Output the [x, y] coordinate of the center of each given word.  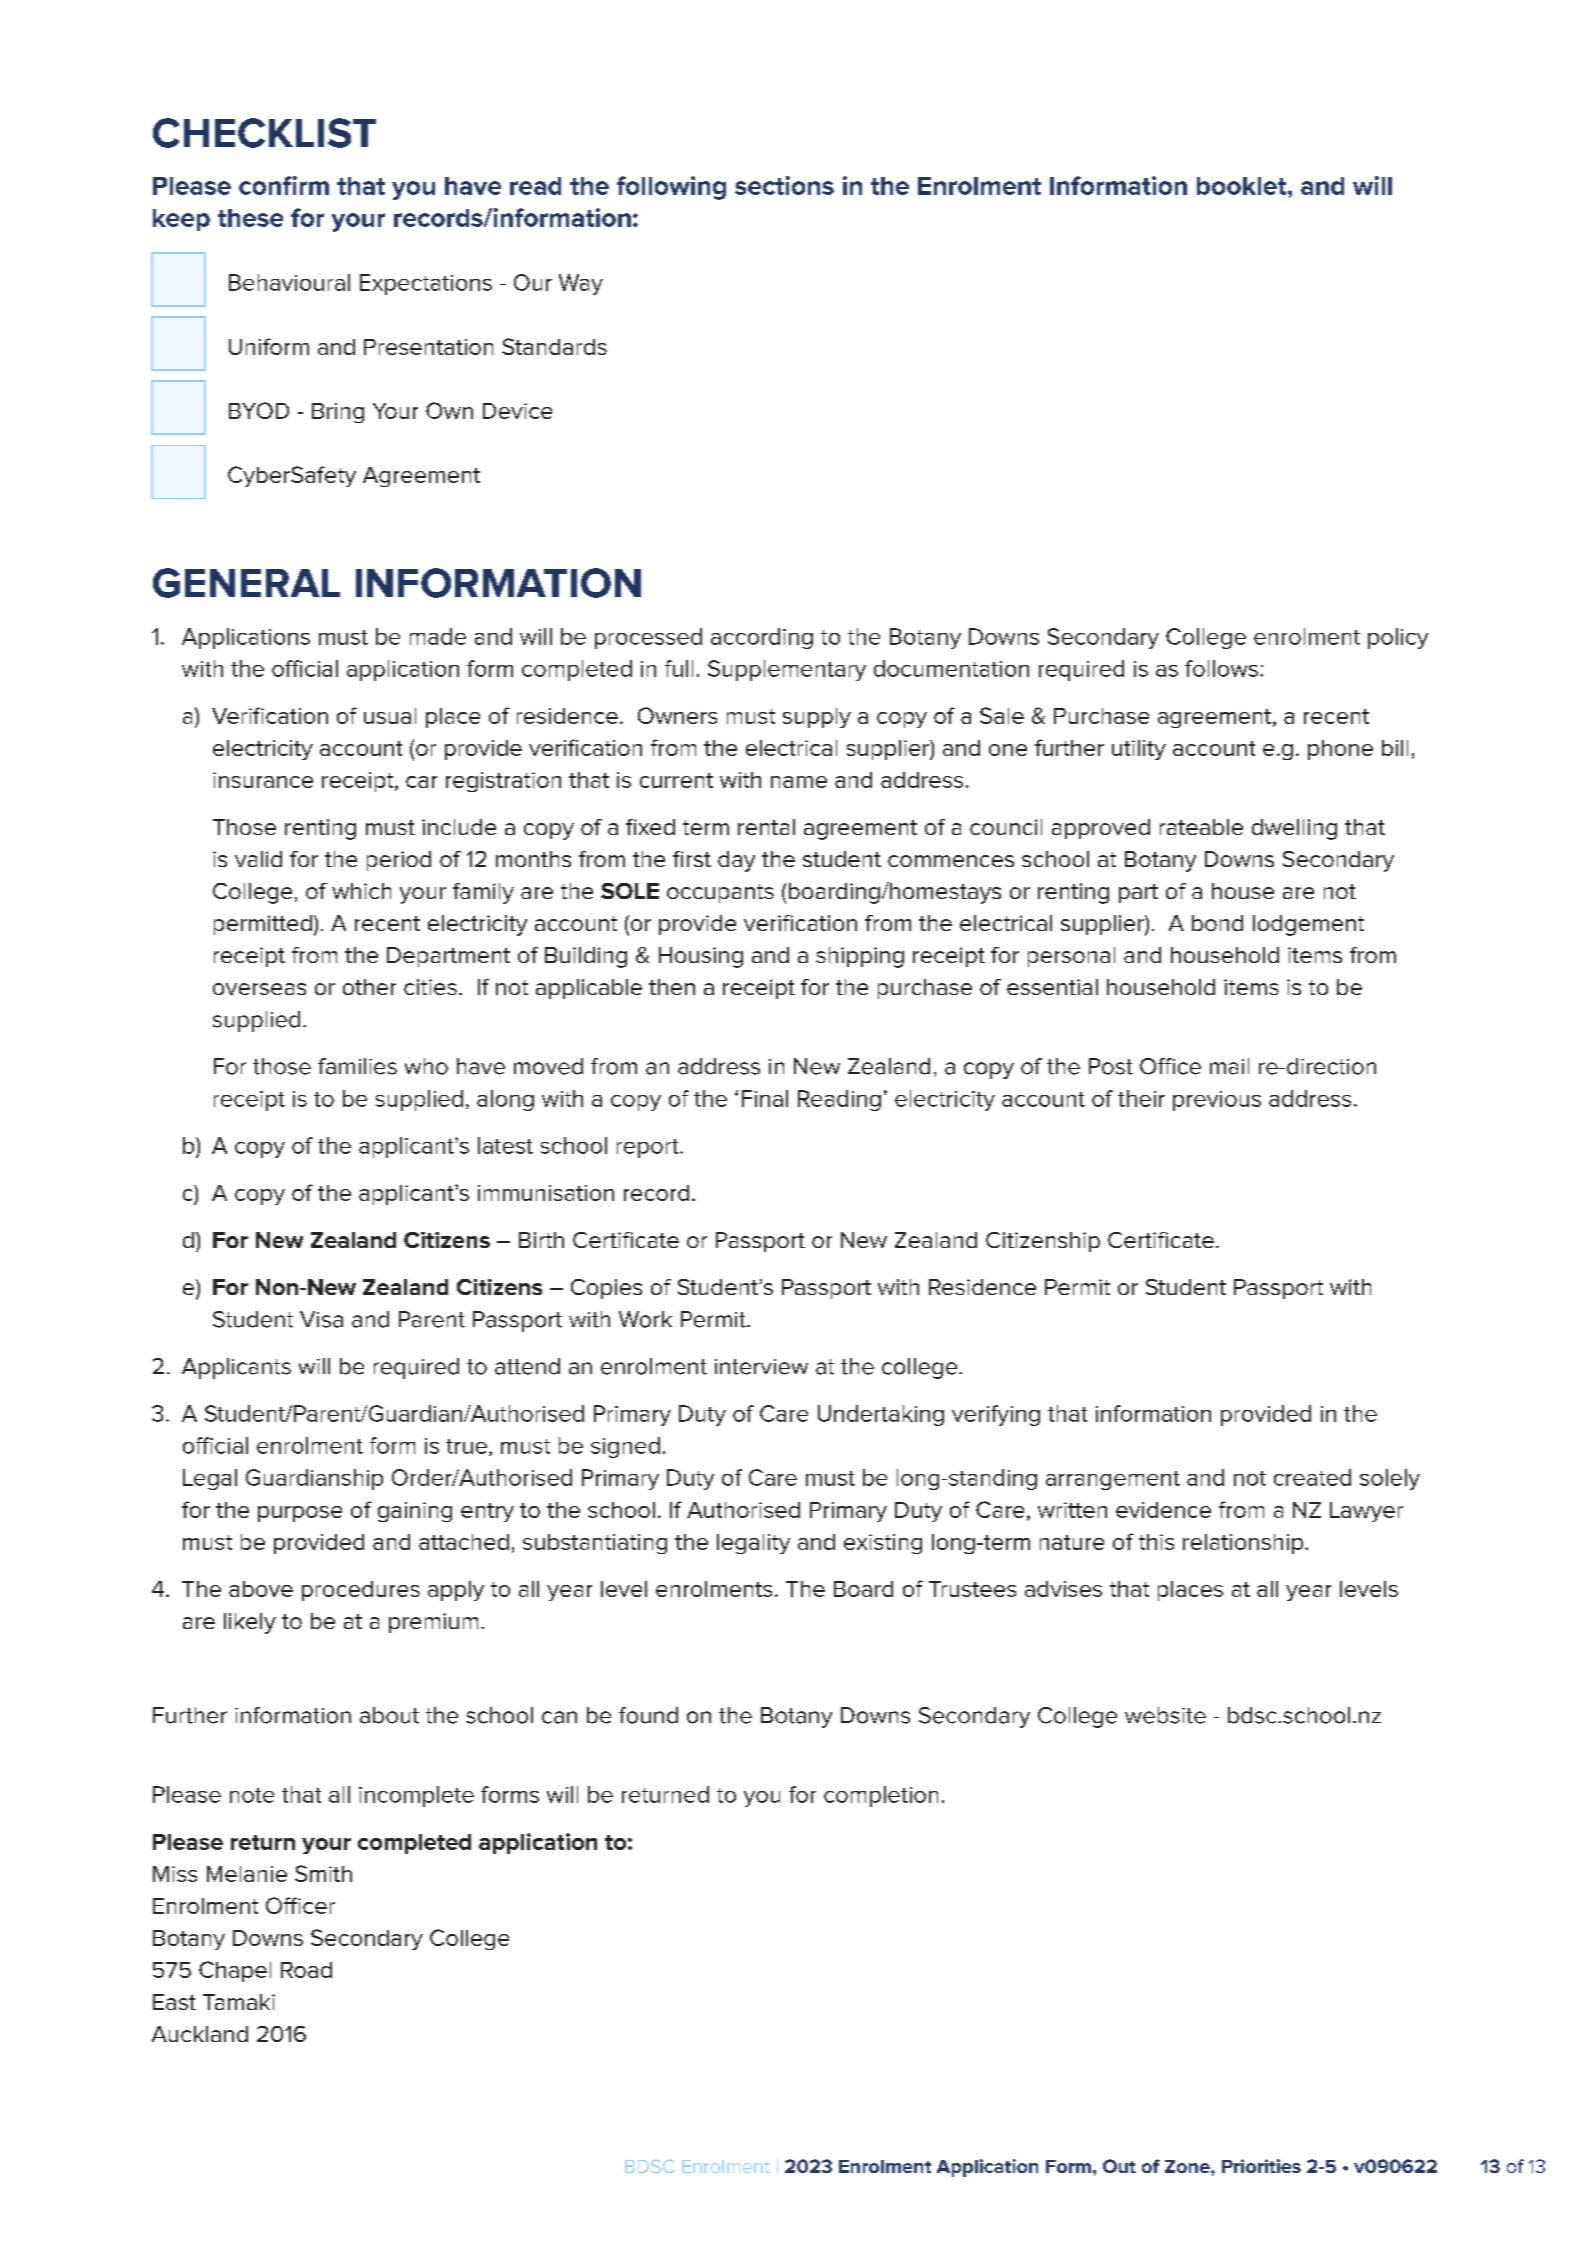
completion [881, 1796]
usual [390, 716]
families [357, 1066]
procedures [361, 1591]
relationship [1244, 1544]
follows [1221, 668]
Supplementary [787, 670]
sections [784, 185]
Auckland [200, 2034]
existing [883, 1544]
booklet [1243, 186]
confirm [284, 185]
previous [1217, 1101]
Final [765, 1098]
